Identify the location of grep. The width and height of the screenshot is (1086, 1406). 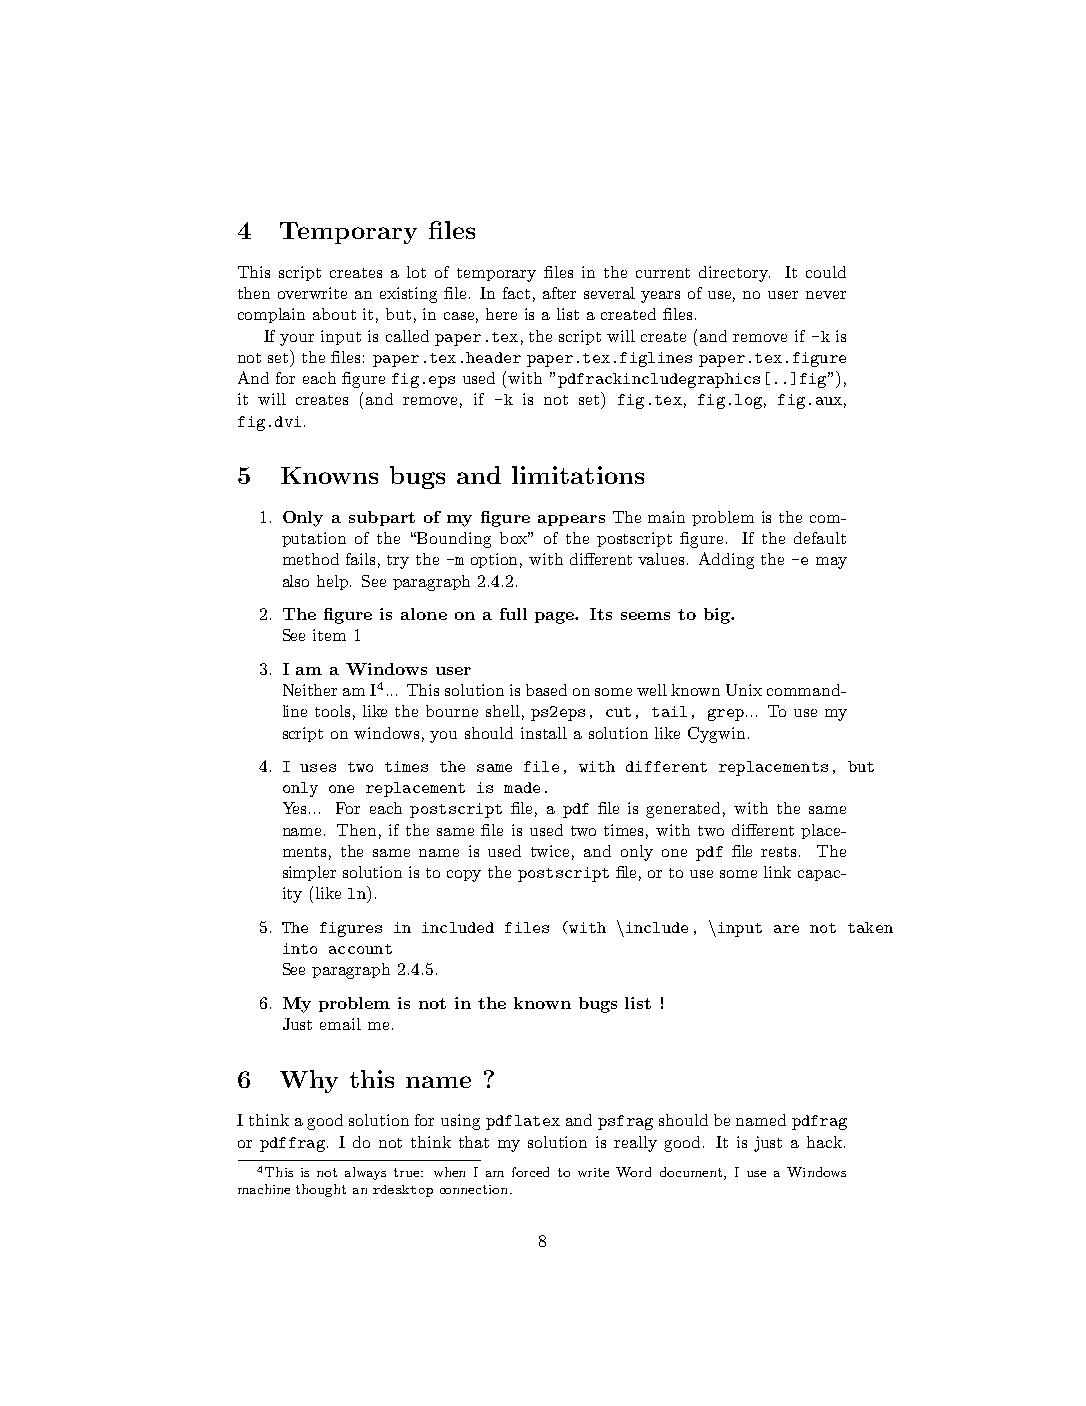
(726, 715).
